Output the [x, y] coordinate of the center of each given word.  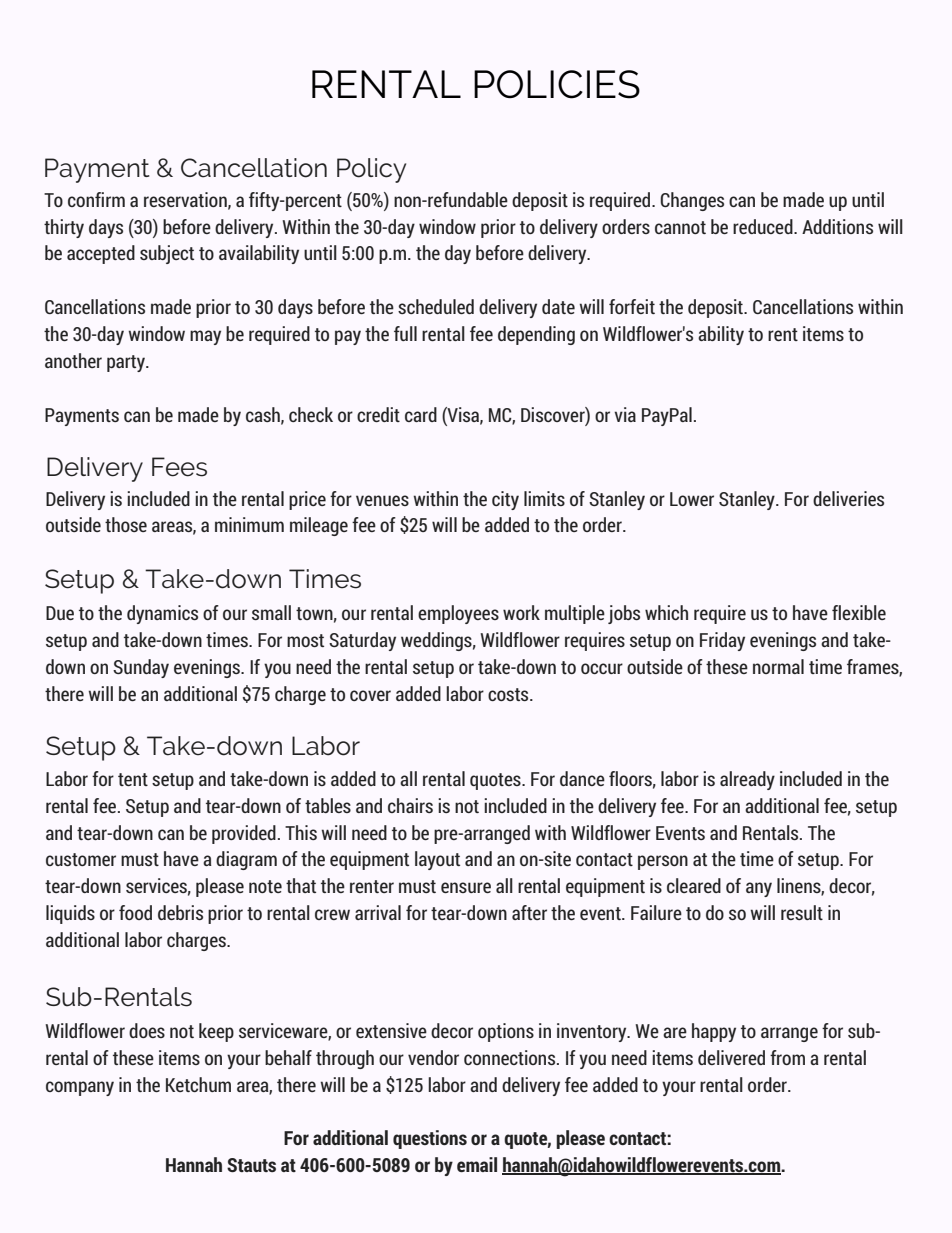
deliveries [848, 498]
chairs [410, 805]
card [421, 414]
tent [133, 779]
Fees [179, 467]
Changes [692, 201]
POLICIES [557, 84]
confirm [96, 199]
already [747, 780]
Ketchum [198, 1084]
